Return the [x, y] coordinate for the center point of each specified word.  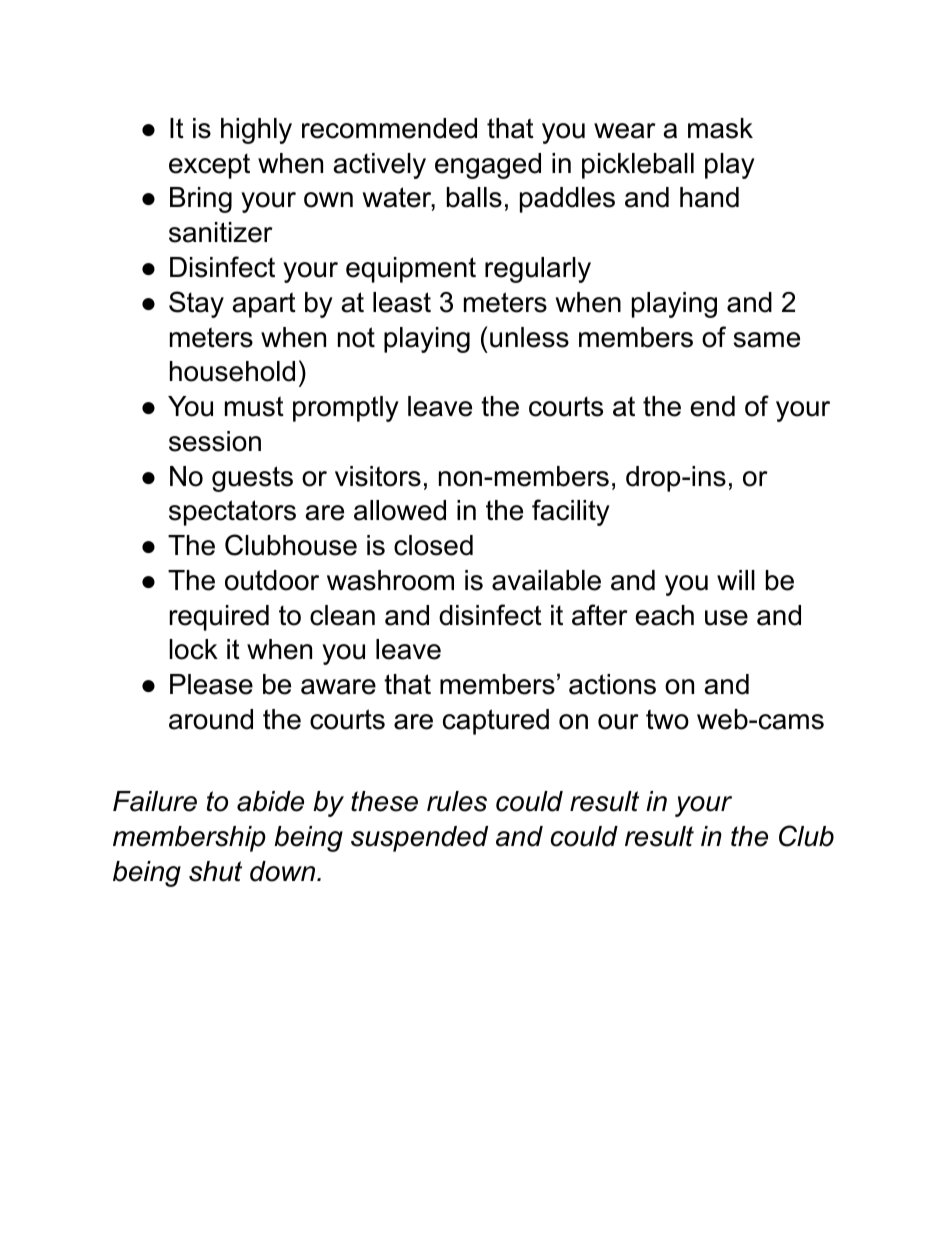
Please [211, 684]
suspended [419, 839]
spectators [232, 513]
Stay [196, 304]
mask [720, 128]
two [667, 719]
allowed [400, 510]
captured [496, 722]
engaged [488, 166]
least [402, 302]
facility [571, 512]
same [767, 340]
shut [215, 871]
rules [457, 801]
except [209, 166]
